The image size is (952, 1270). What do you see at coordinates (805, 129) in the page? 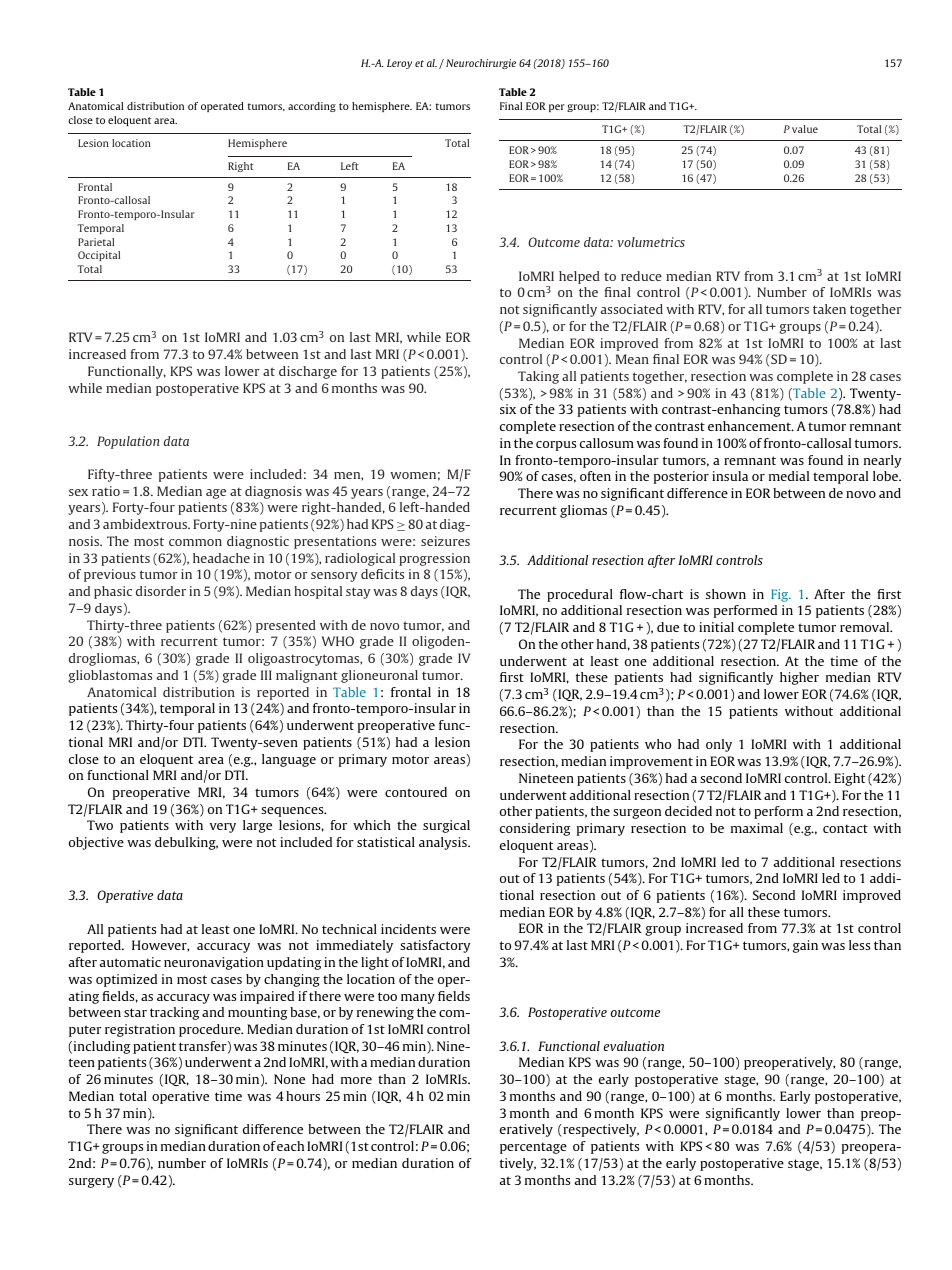
I see `value` at bounding box center [805, 129].
